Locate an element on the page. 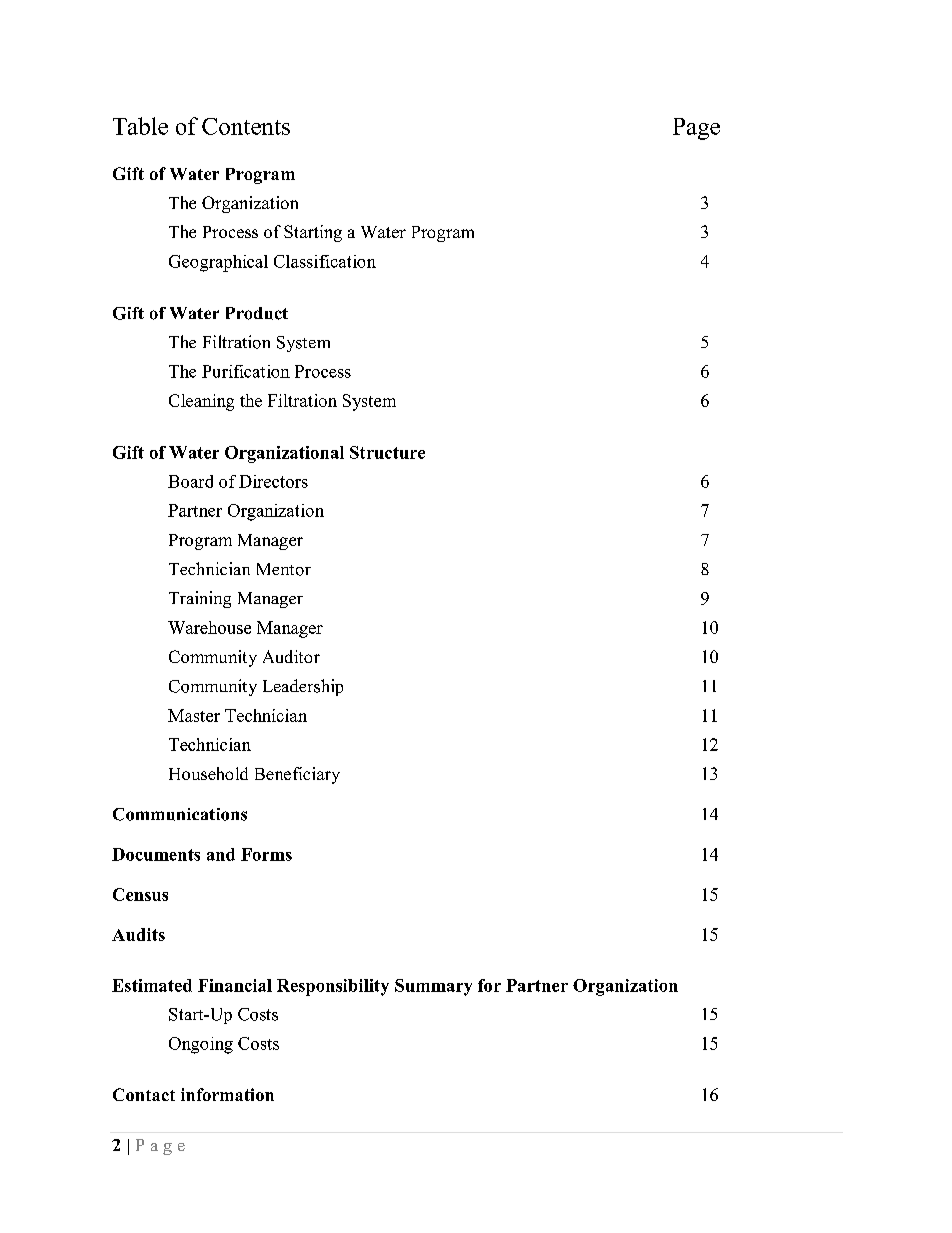  Classification is located at coordinates (325, 261).
